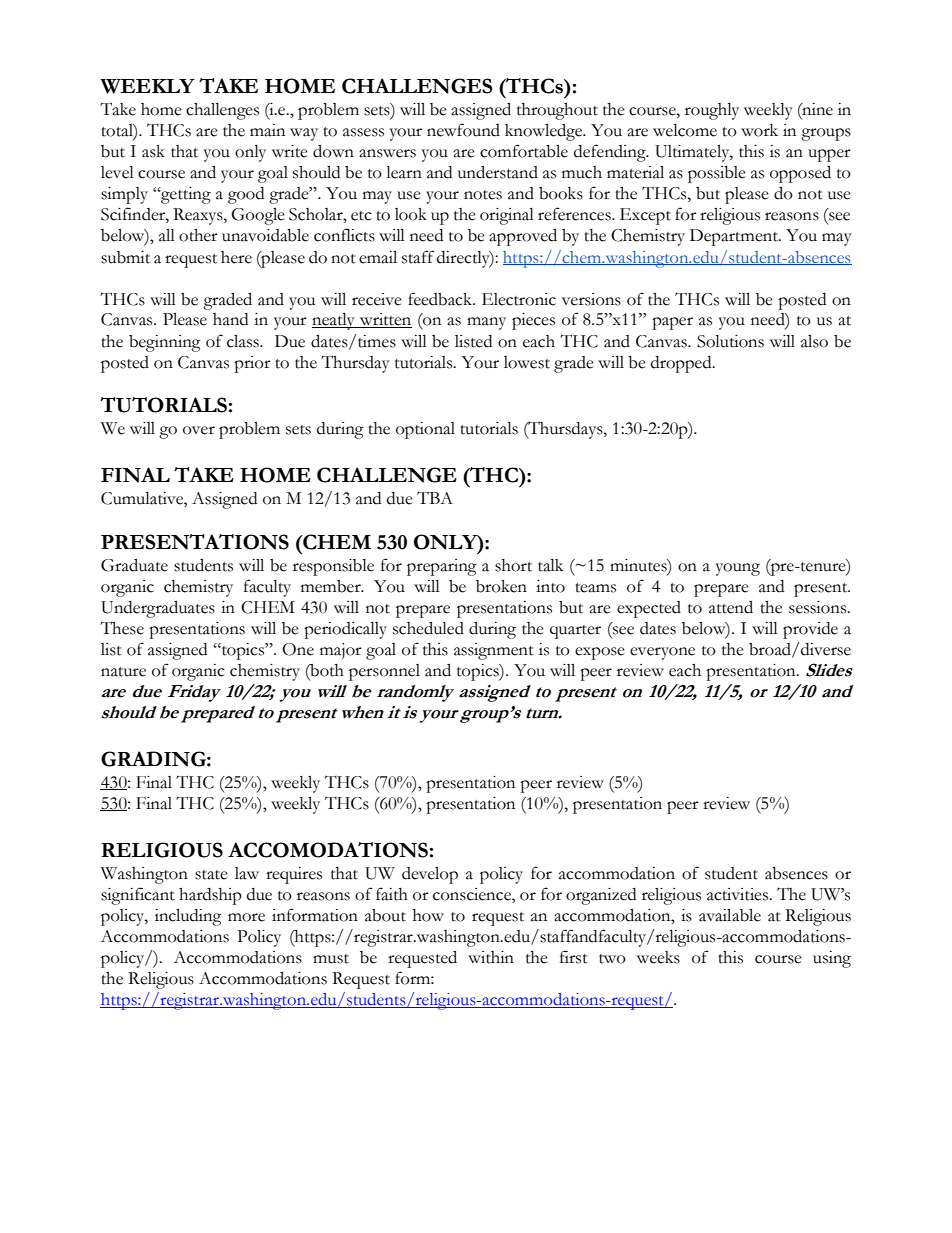  What do you see at coordinates (463, 130) in the document?
I see `newfound` at bounding box center [463, 130].
